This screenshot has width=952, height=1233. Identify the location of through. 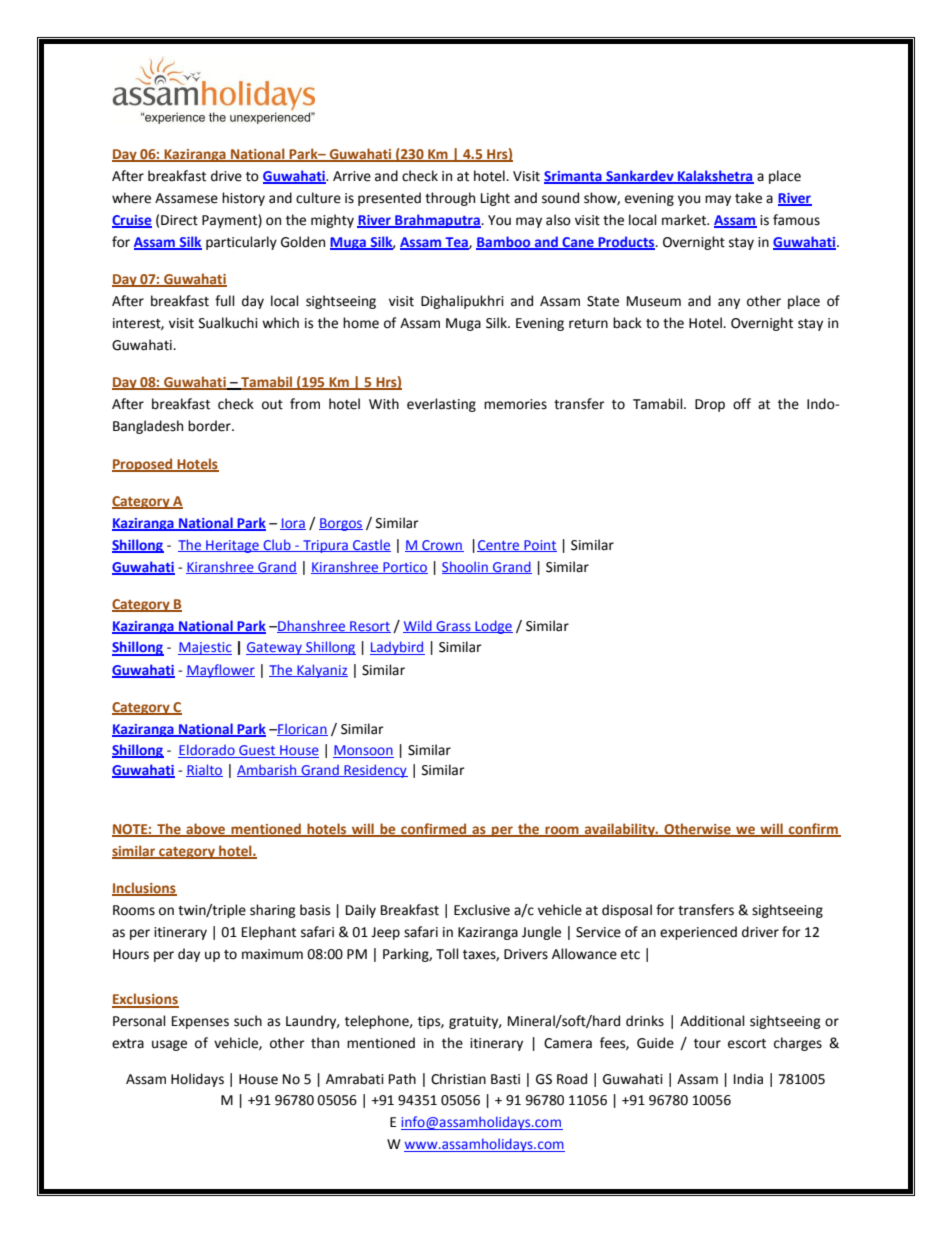
(450, 199).
